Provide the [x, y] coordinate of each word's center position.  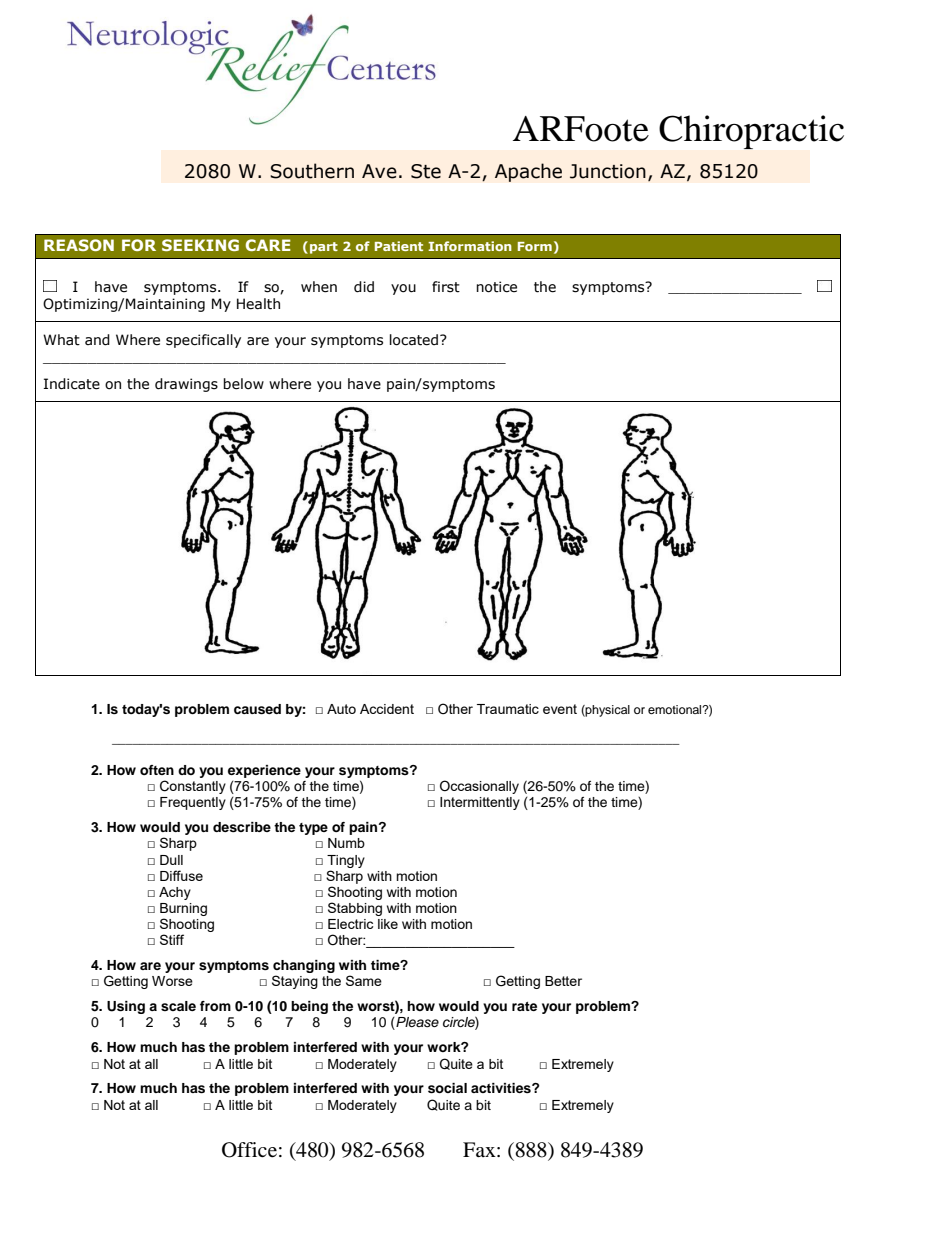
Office [249, 1150]
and [97, 340]
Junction [608, 171]
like [388, 924]
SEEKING [200, 245]
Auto [341, 709]
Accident [387, 709]
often [157, 770]
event [560, 709]
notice [496, 287]
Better [563, 981]
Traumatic [508, 709]
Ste [426, 171]
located [415, 340]
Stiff [172, 939]
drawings [186, 385]
